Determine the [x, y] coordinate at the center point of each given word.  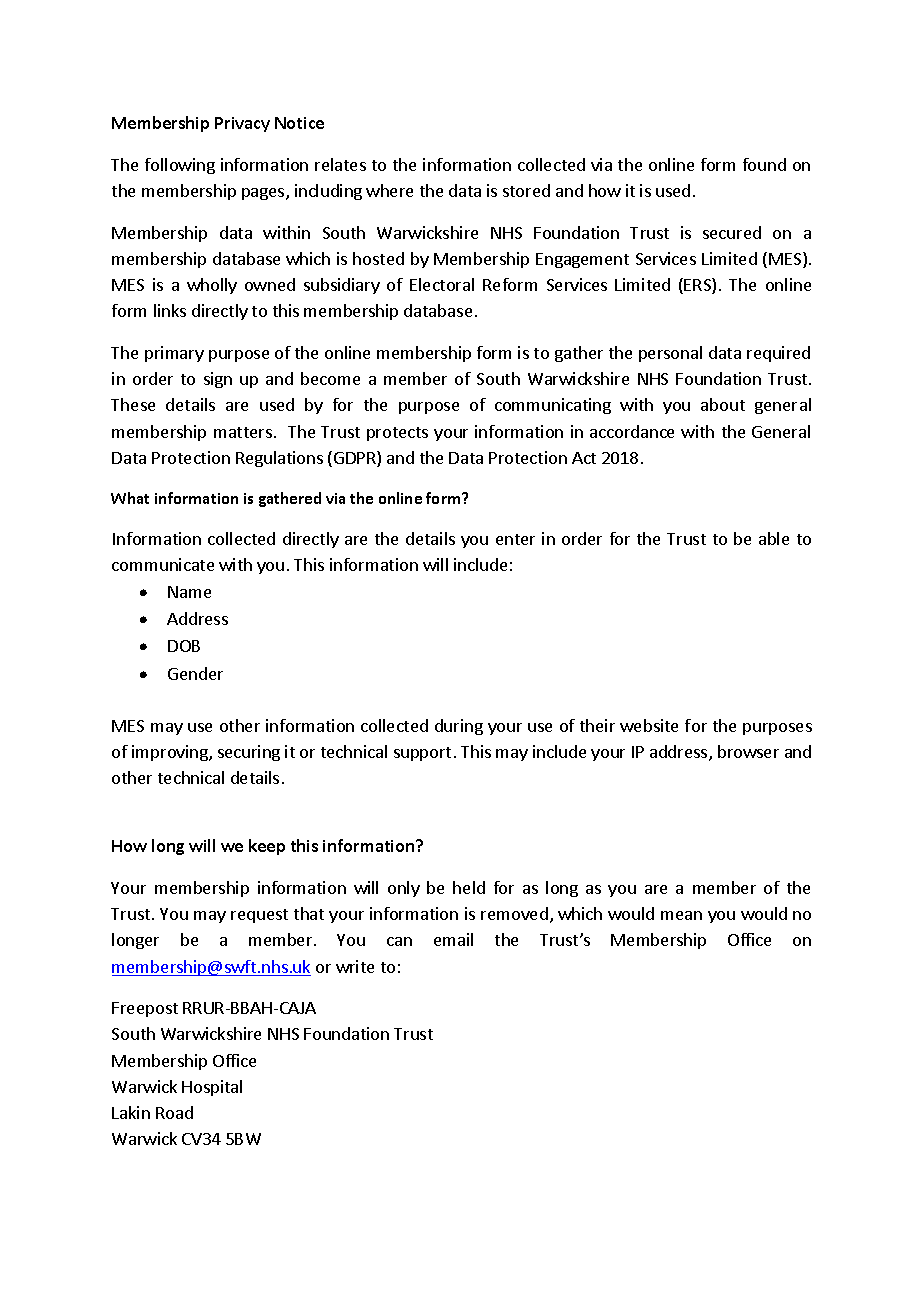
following [180, 166]
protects [397, 434]
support [422, 754]
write [355, 966]
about [723, 404]
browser [748, 751]
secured [732, 232]
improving [171, 753]
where [389, 190]
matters [243, 432]
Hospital [212, 1088]
